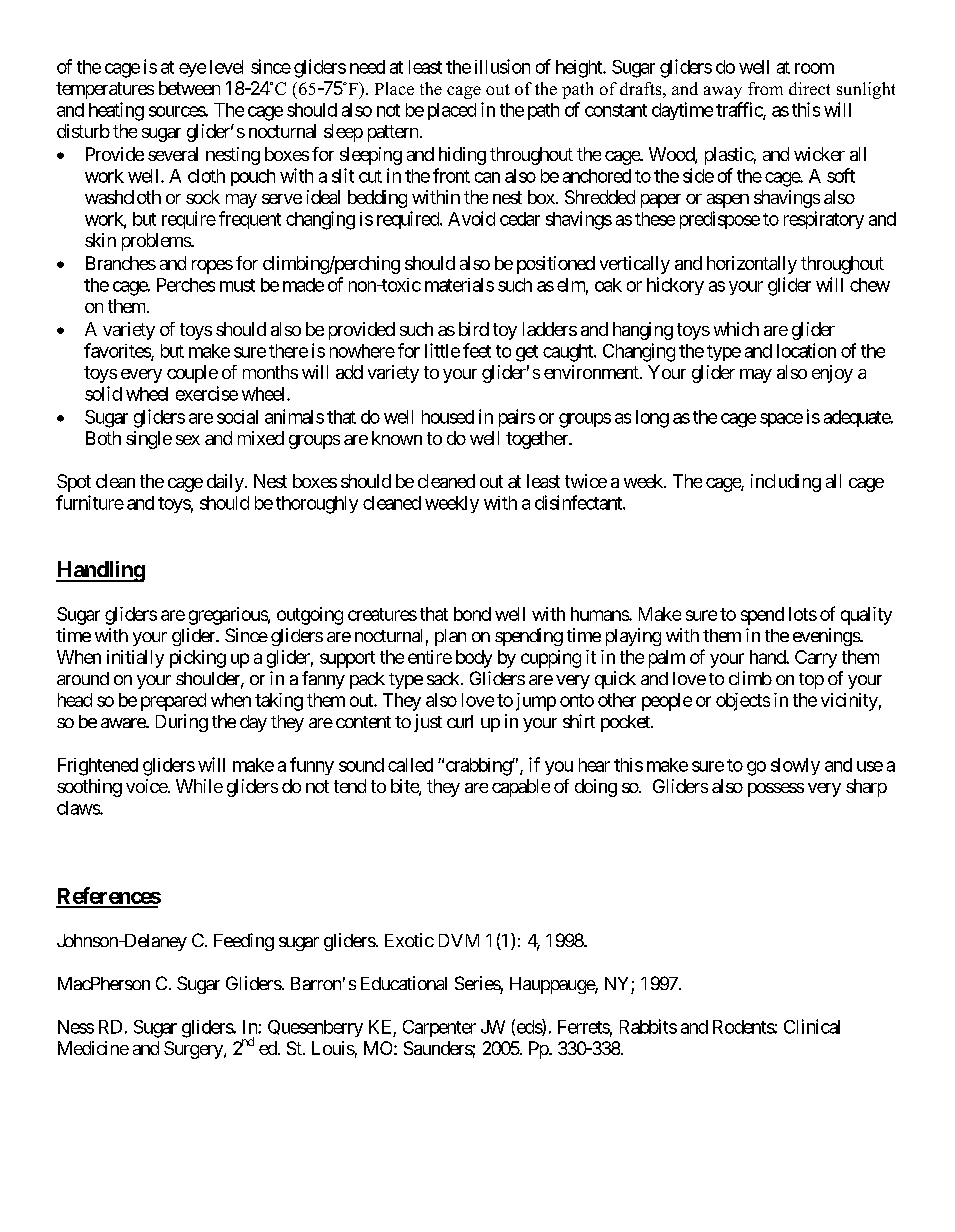 The height and width of the screenshot is (1232, 955). I want to click on Carpenter, so click(439, 1028).
